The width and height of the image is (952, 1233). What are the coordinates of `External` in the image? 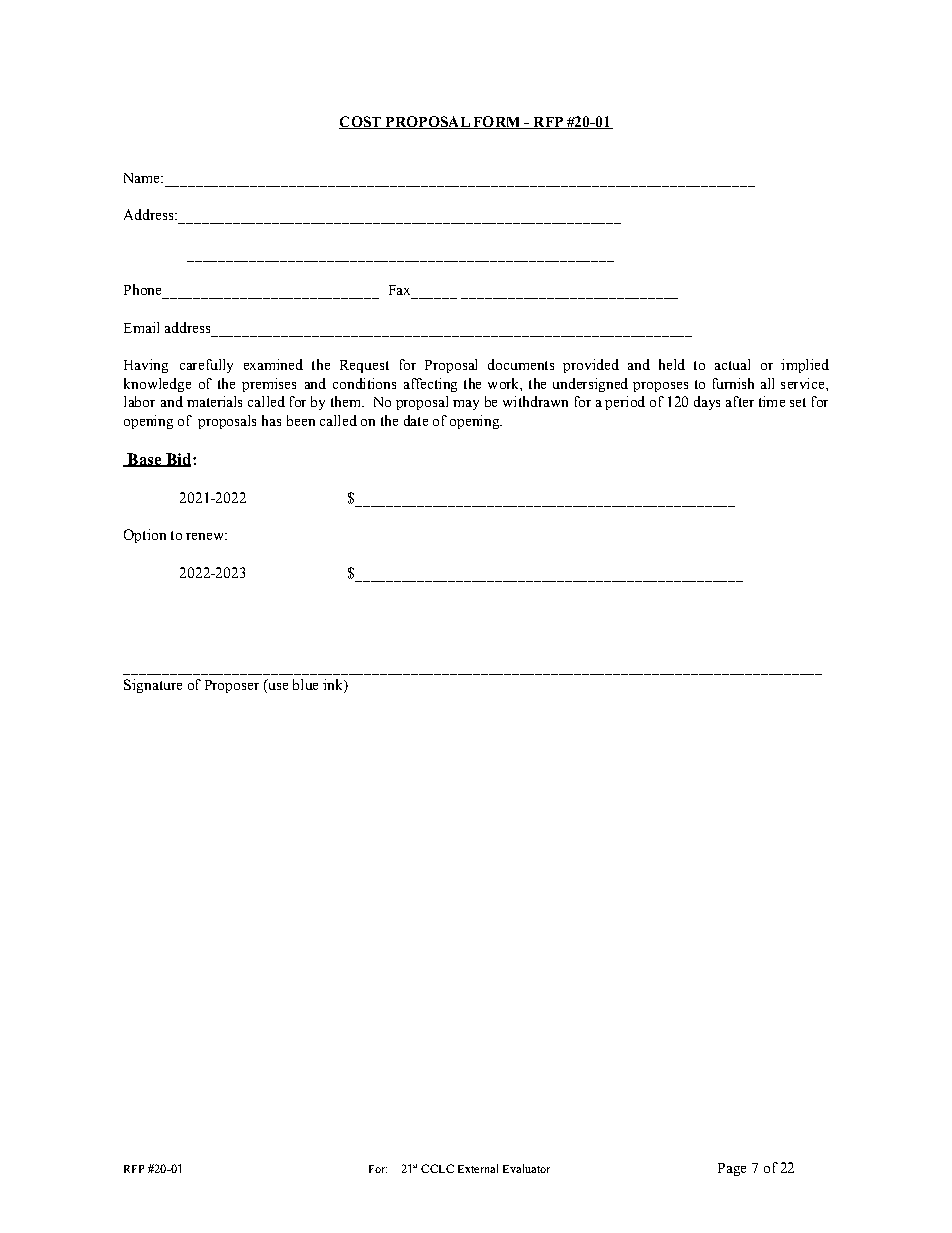 It's located at (478, 1168).
